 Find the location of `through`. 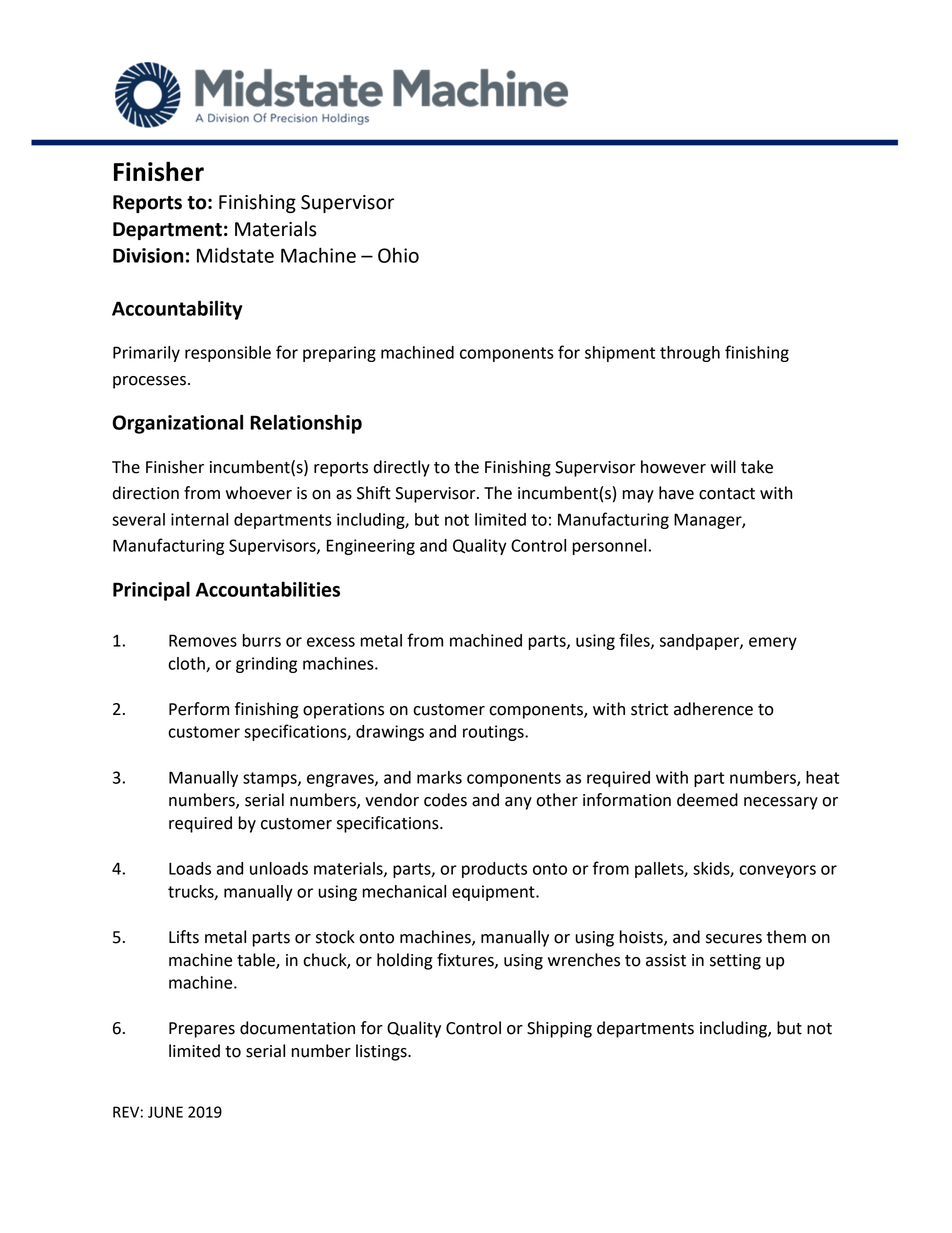

through is located at coordinates (690, 354).
